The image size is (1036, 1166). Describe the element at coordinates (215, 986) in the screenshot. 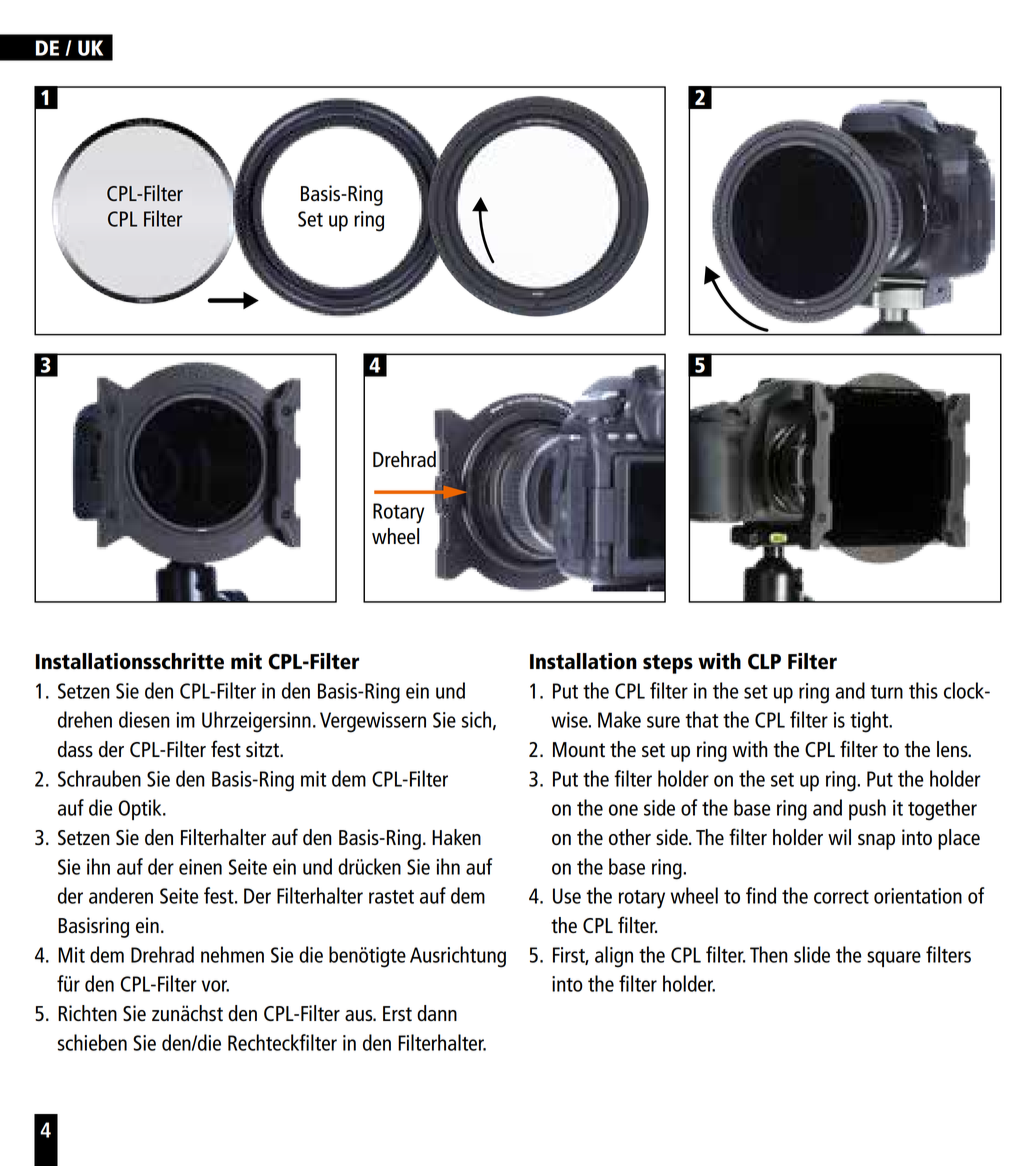

I see `vor` at that location.
